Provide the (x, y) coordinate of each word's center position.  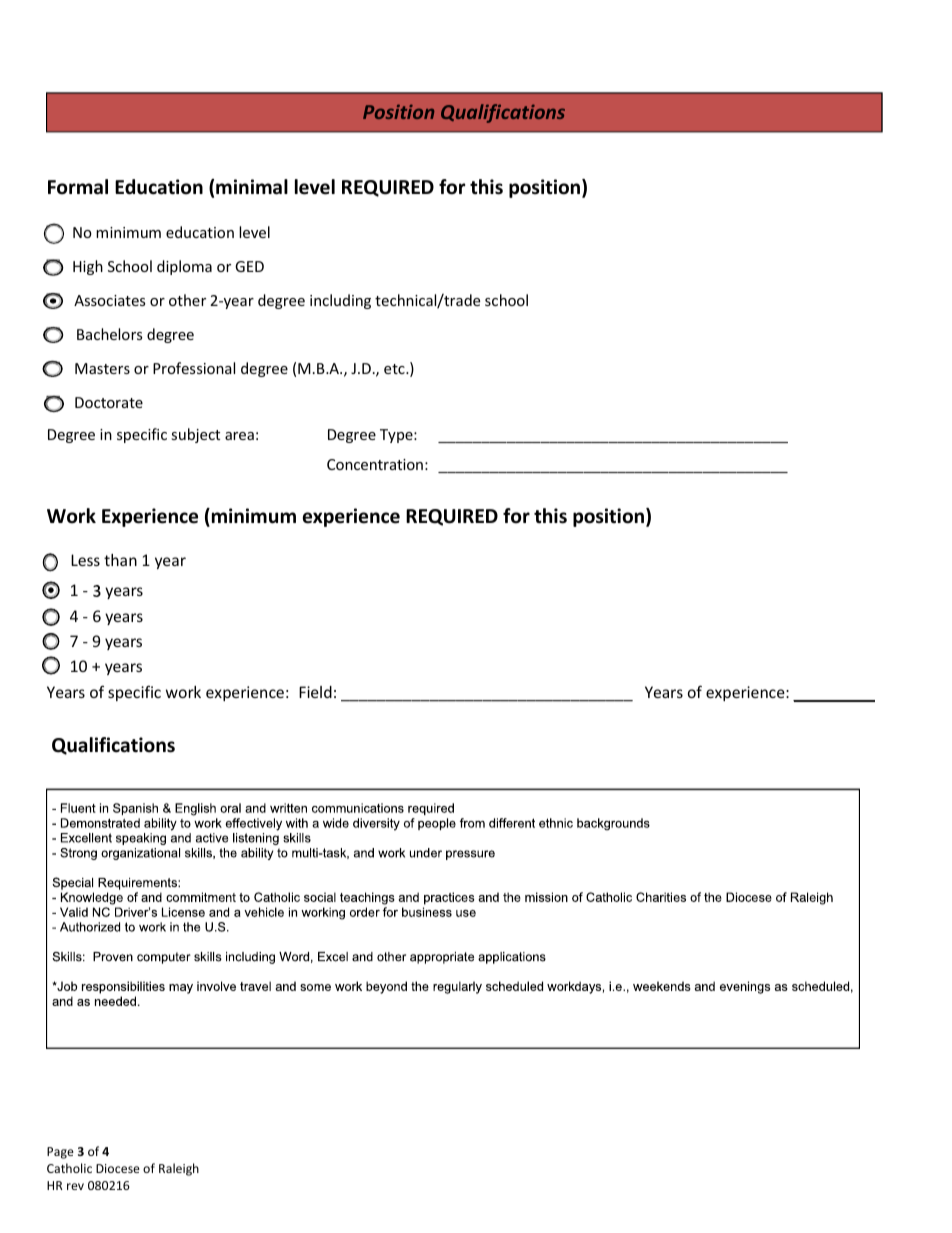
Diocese (118, 1168)
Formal (78, 187)
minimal (252, 187)
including (340, 301)
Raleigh (179, 1169)
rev (75, 1186)
